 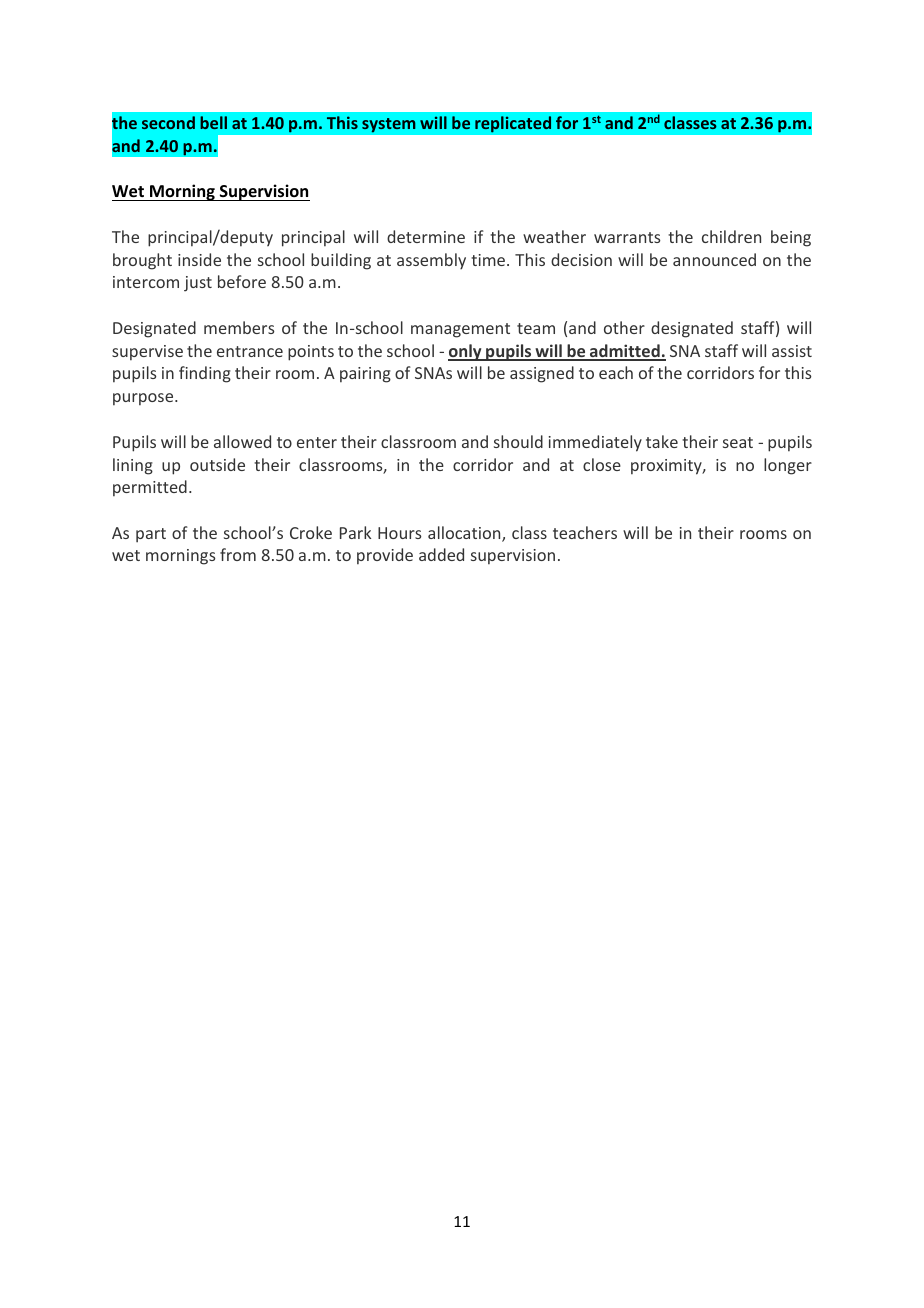 I want to click on children, so click(x=731, y=236).
